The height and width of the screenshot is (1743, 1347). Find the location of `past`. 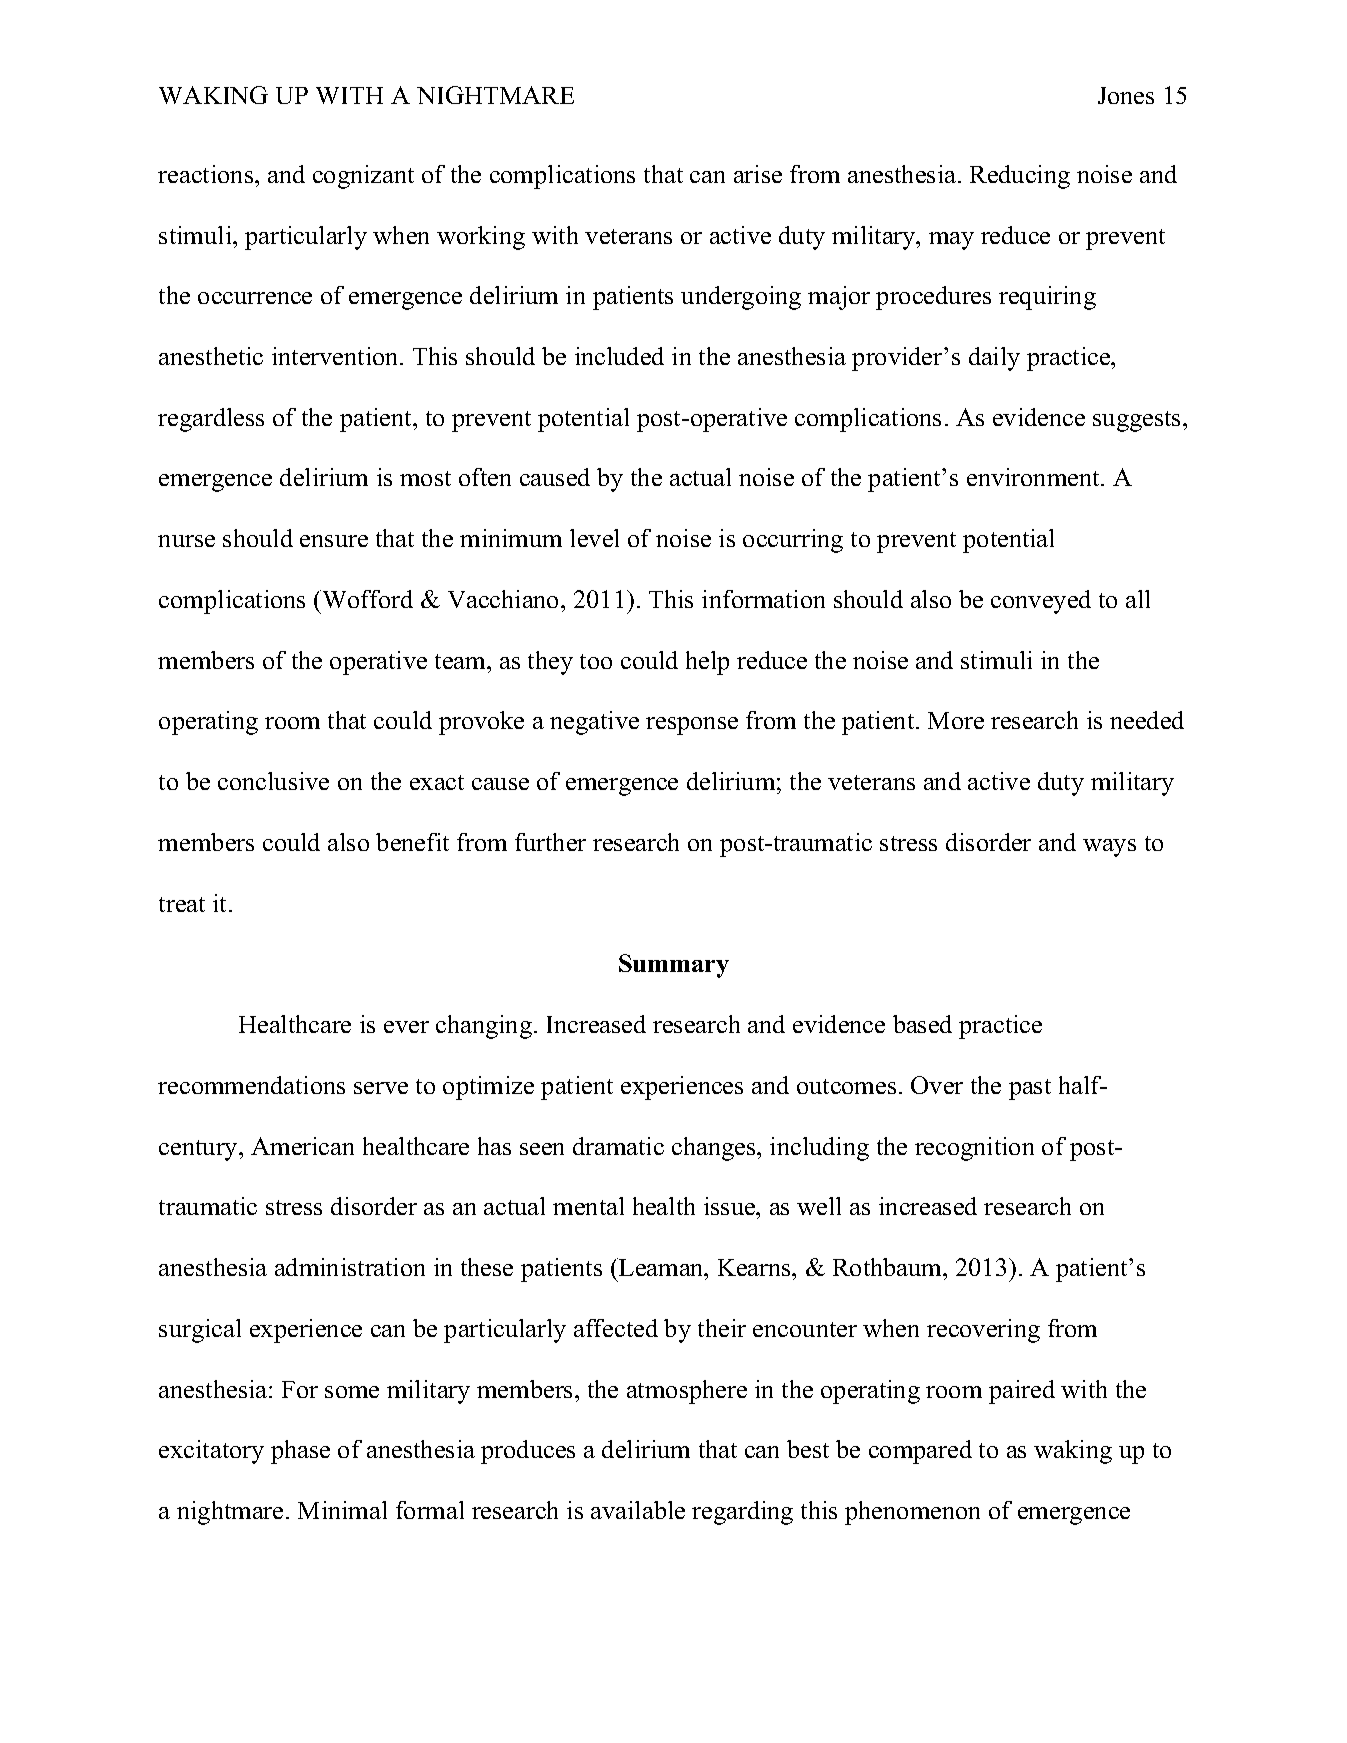

past is located at coordinates (1030, 1089).
